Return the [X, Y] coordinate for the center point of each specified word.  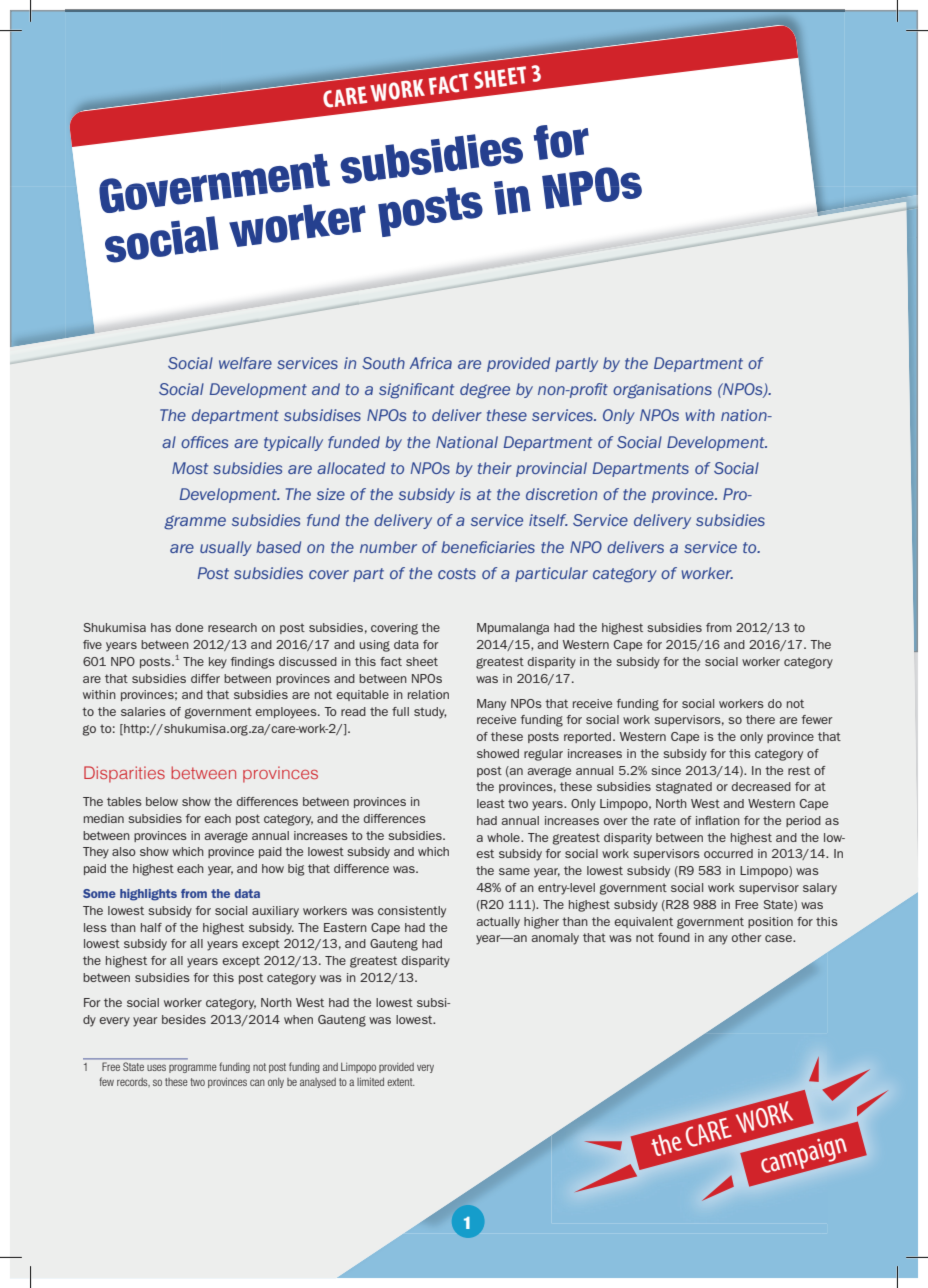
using [375, 646]
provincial [551, 469]
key [218, 663]
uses [156, 1067]
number [388, 547]
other [747, 937]
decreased [761, 786]
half [151, 927]
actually [498, 923]
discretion [561, 494]
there [760, 719]
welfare [245, 363]
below [162, 801]
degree [485, 391]
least [491, 803]
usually [226, 548]
